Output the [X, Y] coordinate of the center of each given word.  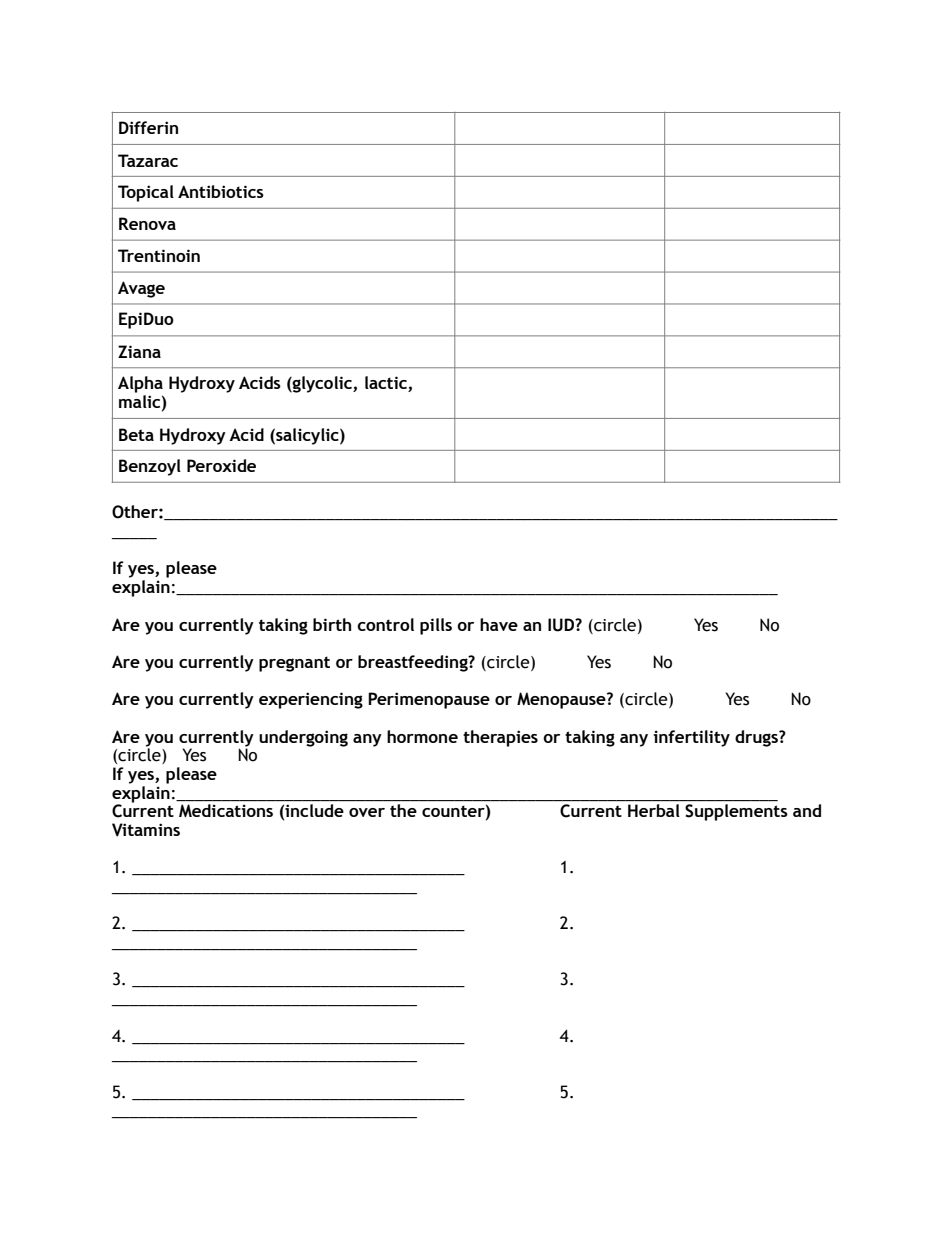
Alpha [140, 384]
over [367, 812]
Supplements [736, 812]
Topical [146, 193]
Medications [226, 810]
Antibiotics [221, 191]
